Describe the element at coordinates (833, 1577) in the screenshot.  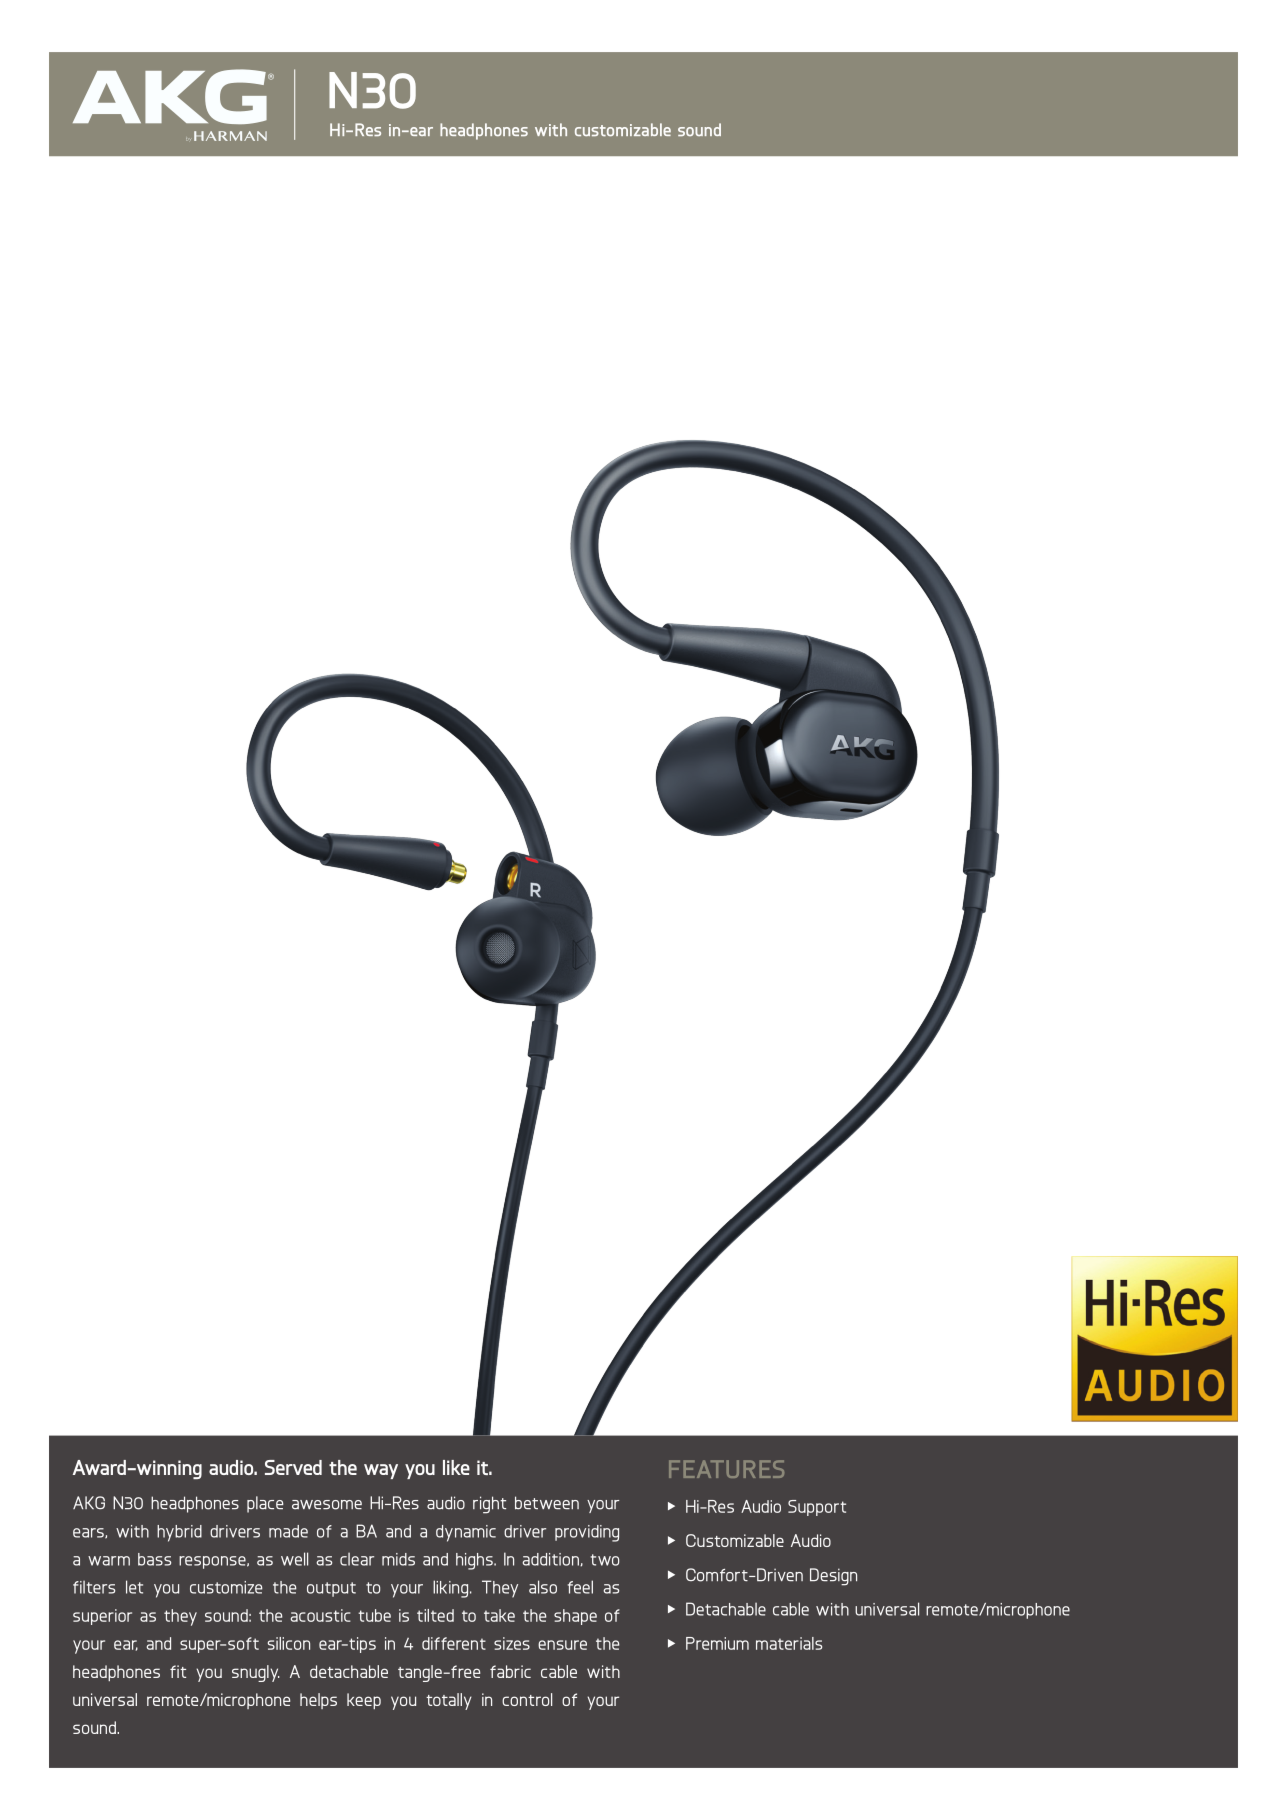
I see `Design` at that location.
